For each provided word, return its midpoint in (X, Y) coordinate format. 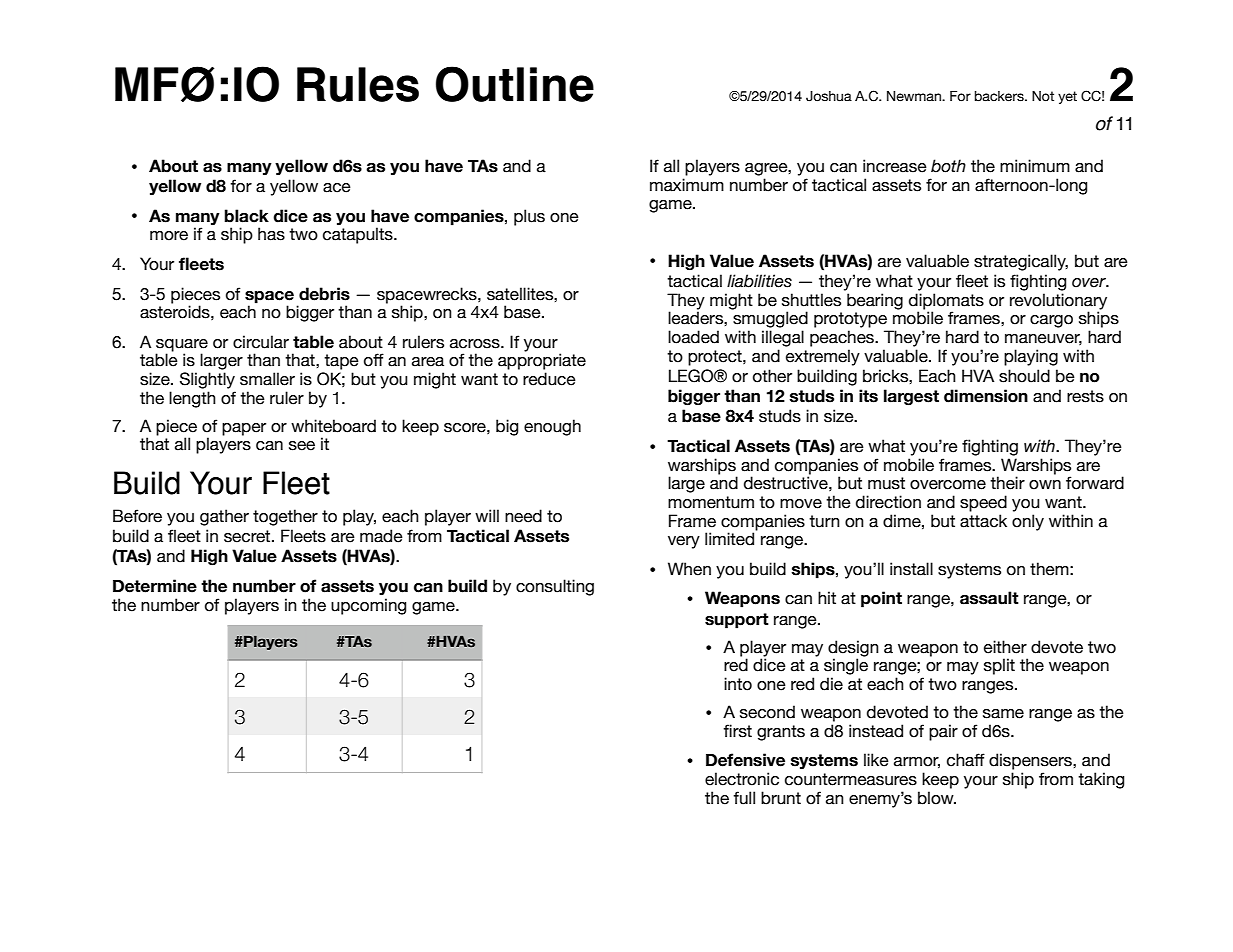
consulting (555, 587)
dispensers (1031, 761)
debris (324, 294)
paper (244, 429)
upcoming (368, 606)
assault (989, 598)
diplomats (946, 302)
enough (552, 427)
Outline (515, 84)
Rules (358, 84)
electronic (742, 779)
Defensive (745, 760)
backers (1000, 96)
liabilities (759, 281)
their (1007, 483)
